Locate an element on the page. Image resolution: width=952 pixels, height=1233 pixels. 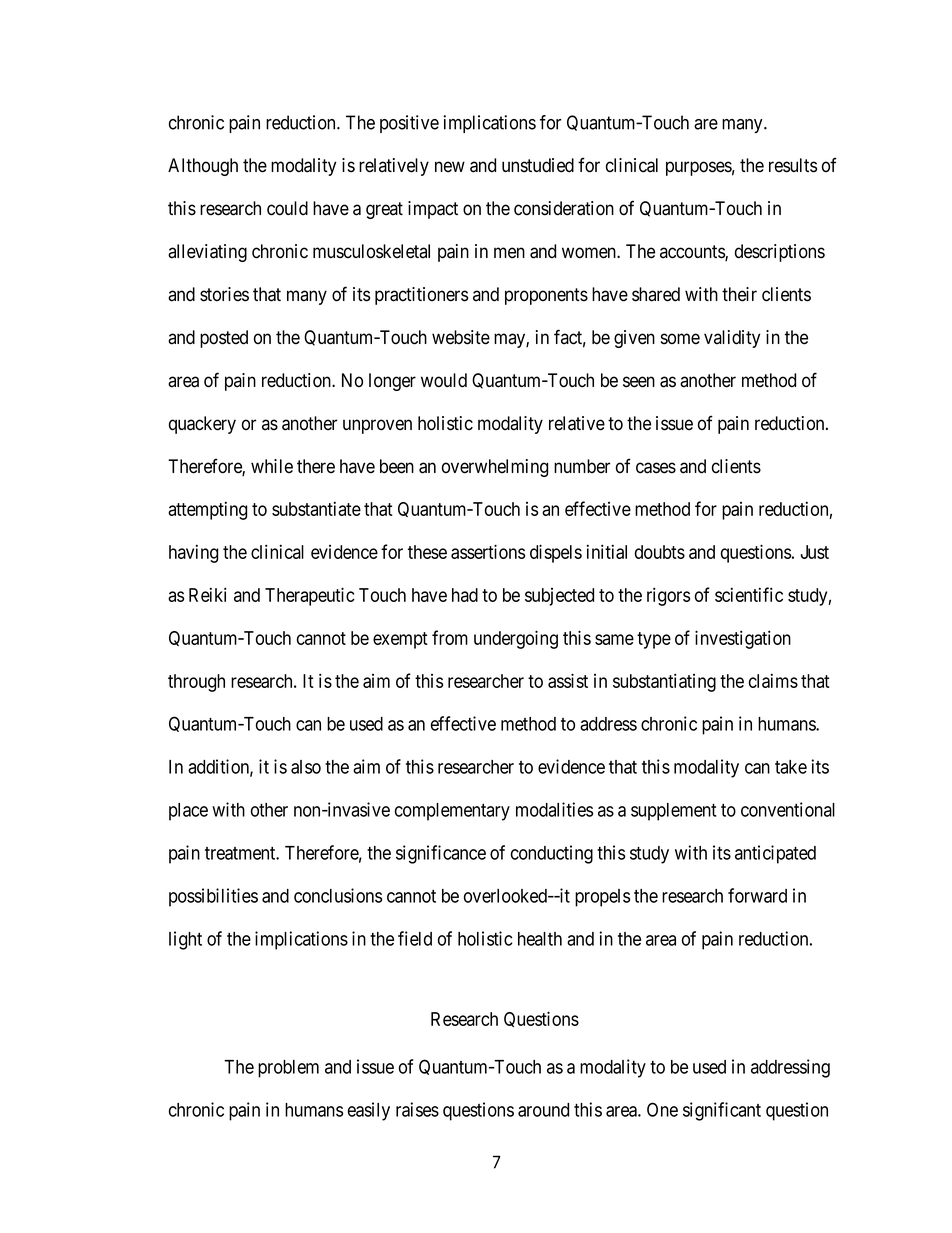
while is located at coordinates (272, 466).
